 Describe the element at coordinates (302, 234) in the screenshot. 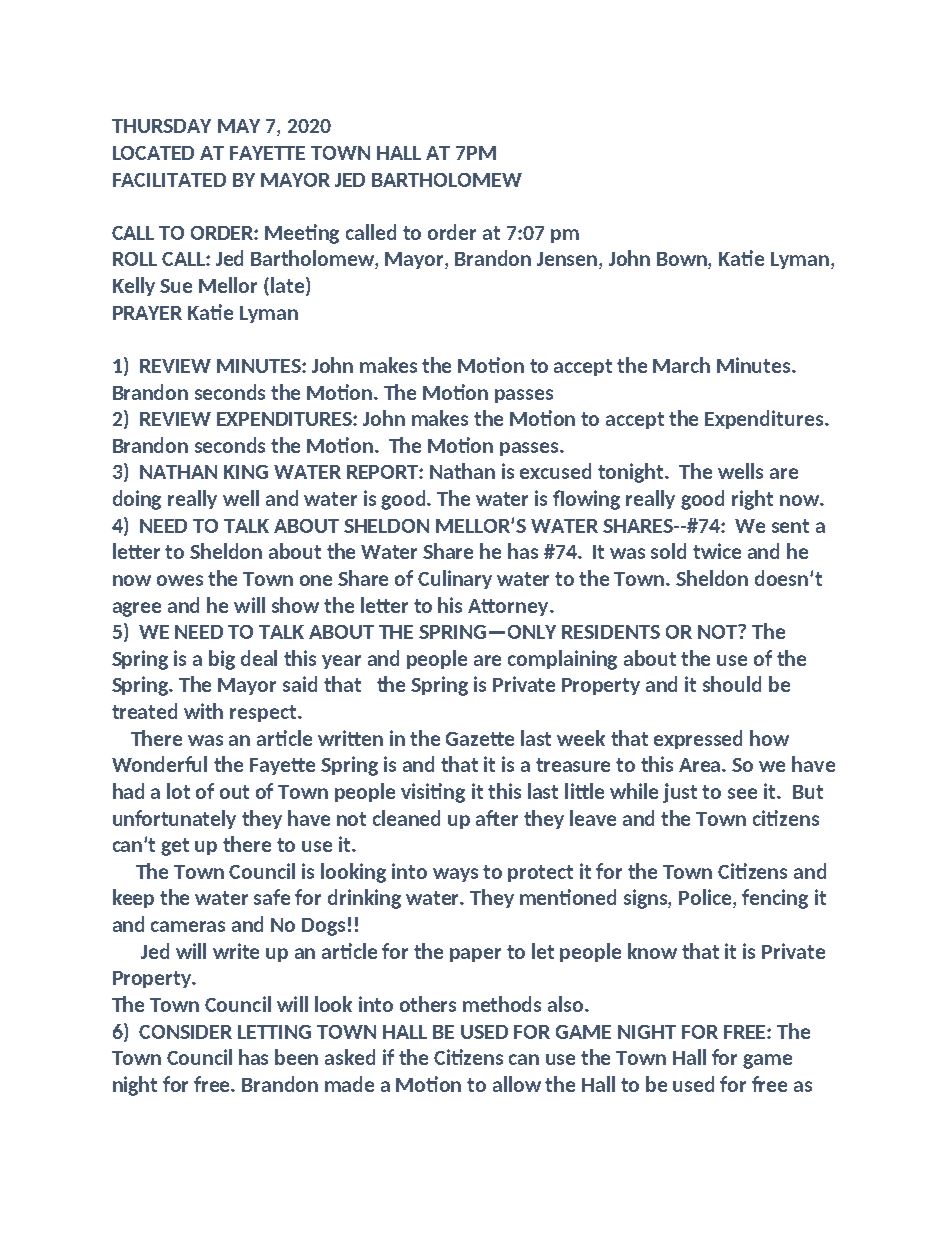

I see `Meeting` at that location.
